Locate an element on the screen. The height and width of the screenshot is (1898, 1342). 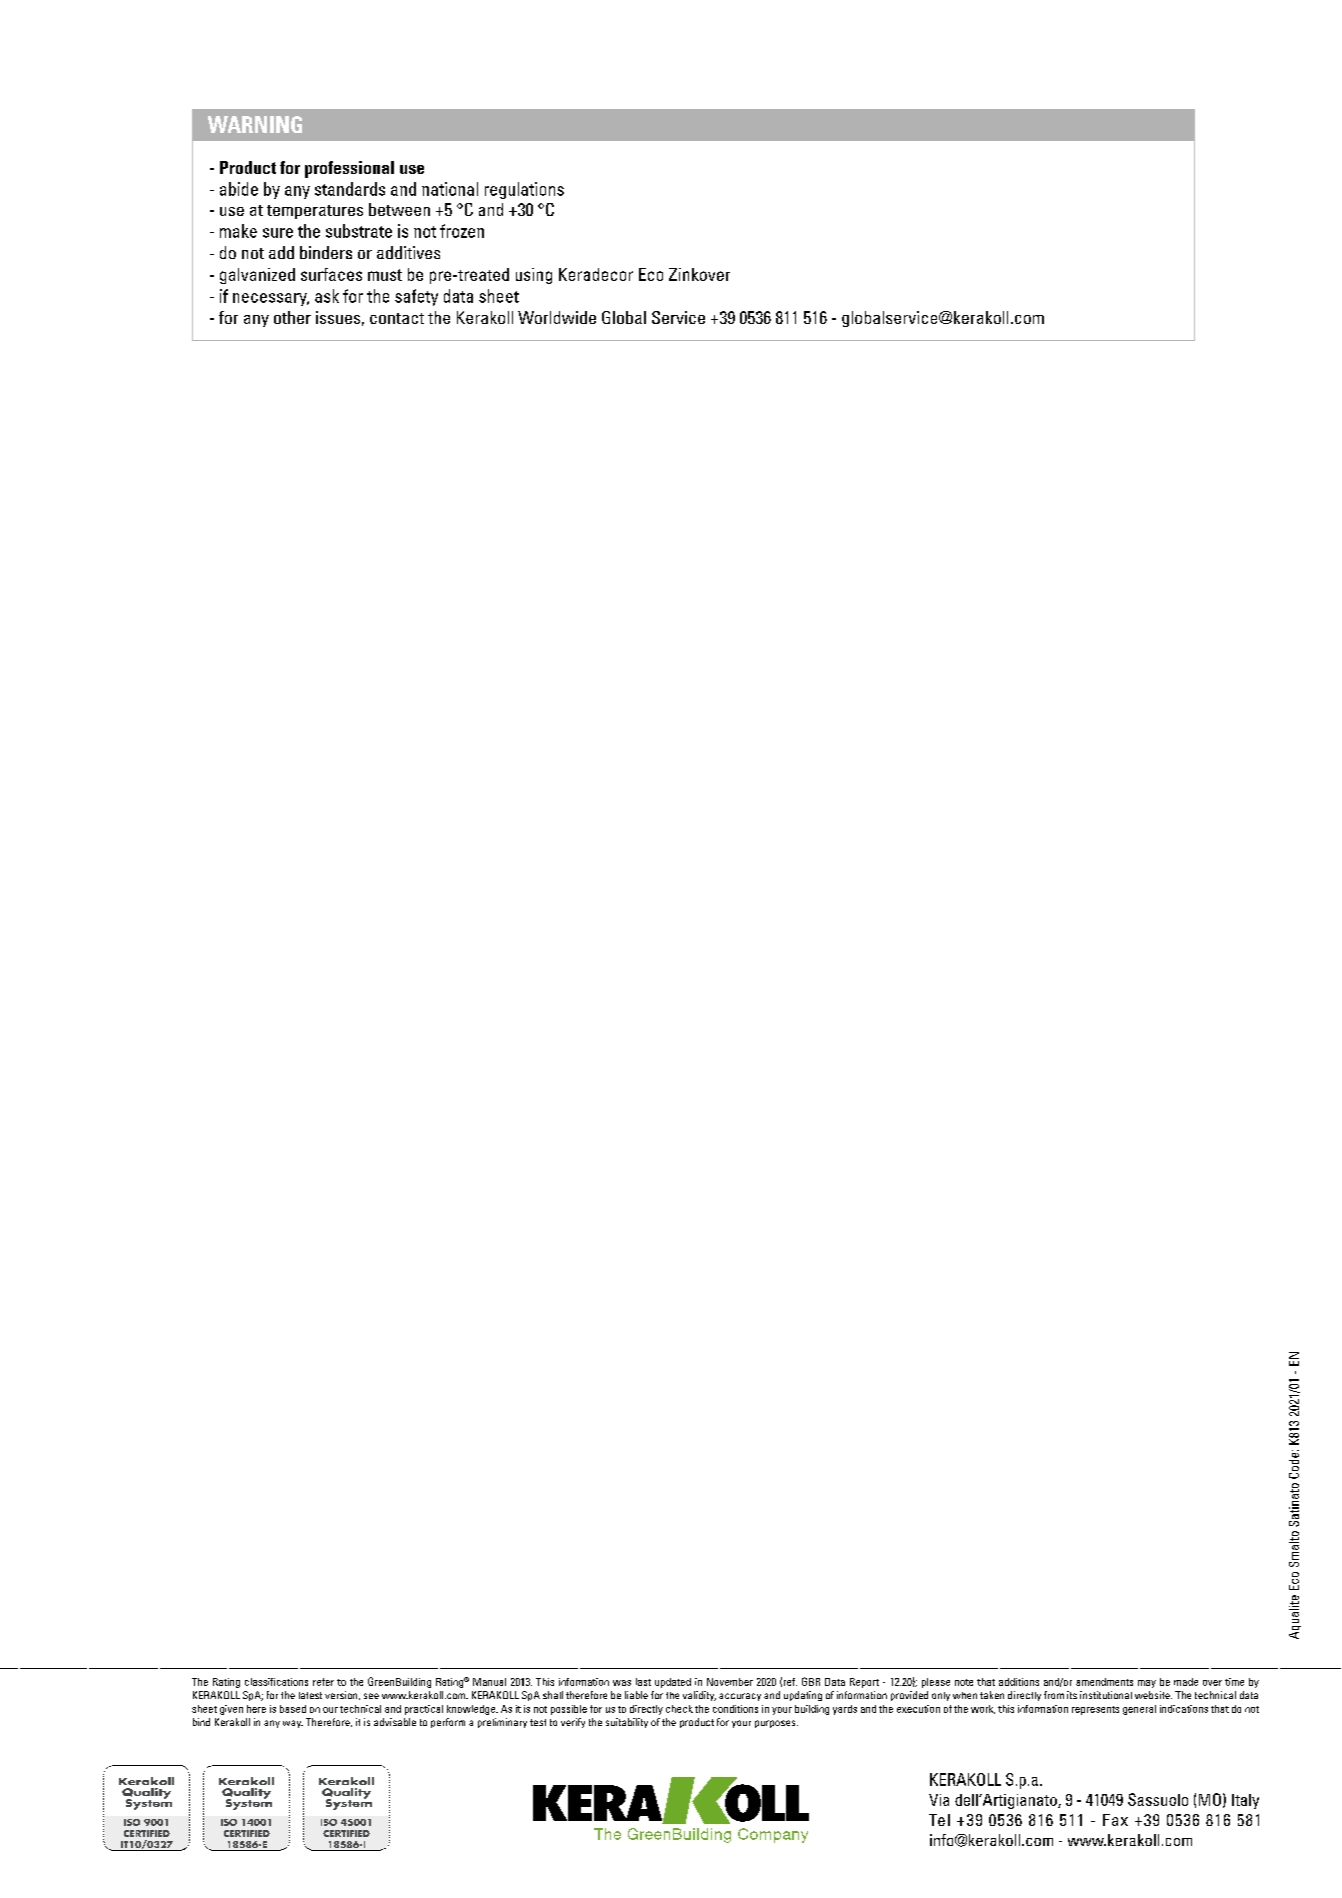
contact is located at coordinates (397, 318).
